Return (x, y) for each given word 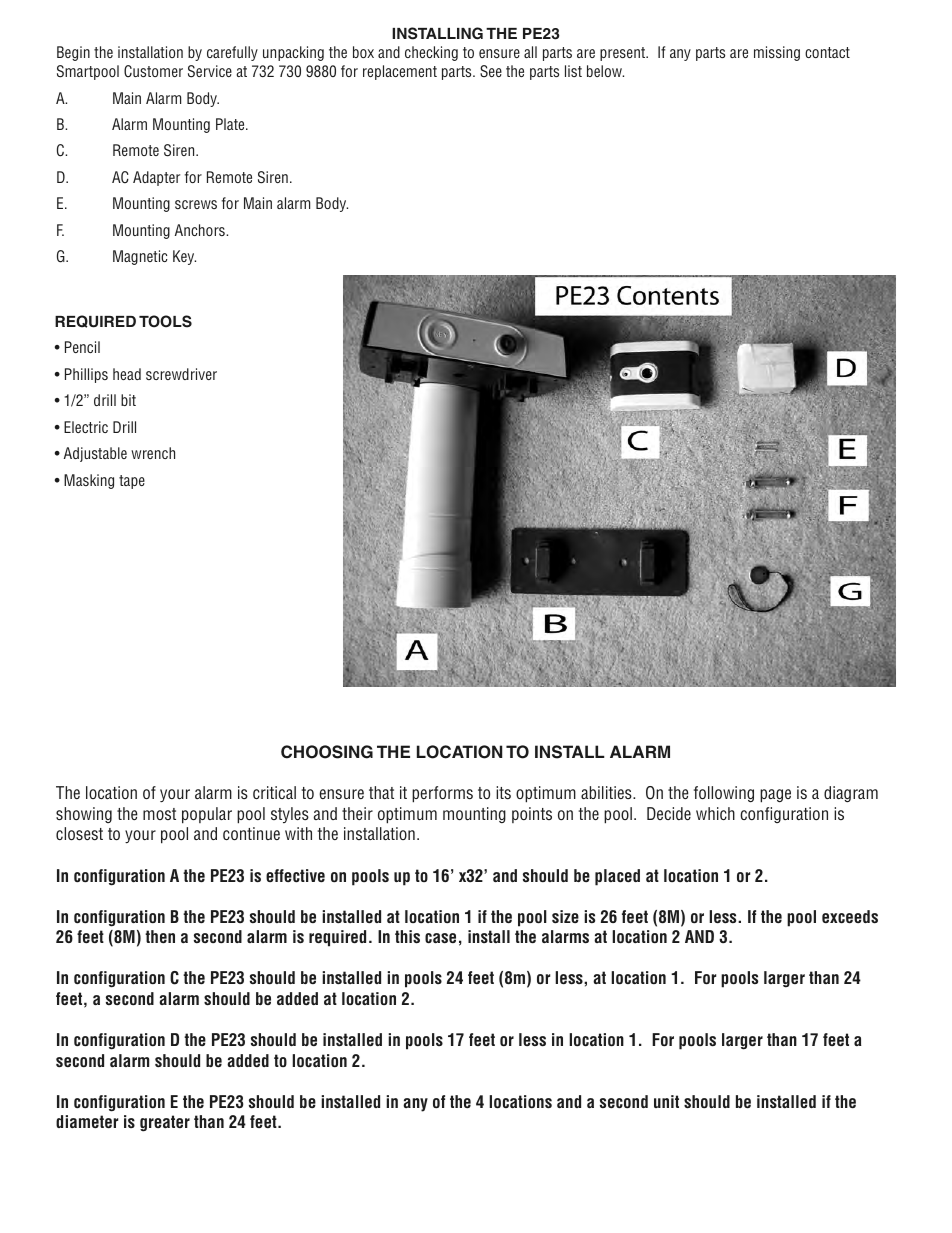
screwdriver (181, 374)
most (159, 814)
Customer (153, 71)
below (605, 71)
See (491, 71)
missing (777, 53)
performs (442, 794)
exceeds (850, 917)
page (775, 796)
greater (165, 1123)
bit (128, 400)
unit (666, 1101)
